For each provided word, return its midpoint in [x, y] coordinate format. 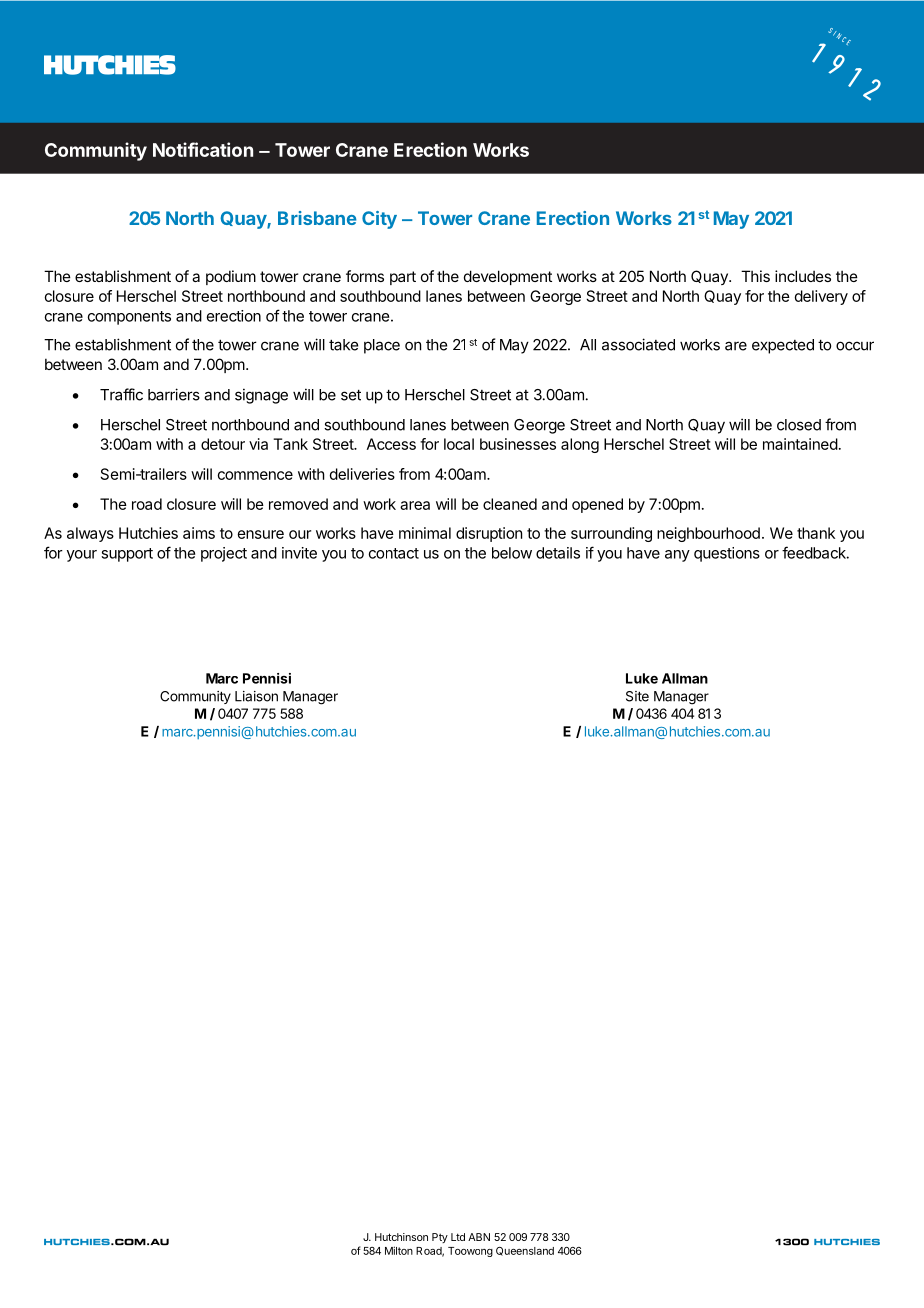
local [459, 444]
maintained [800, 444]
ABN [479, 1237]
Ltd [458, 1237]
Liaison [256, 696]
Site [637, 696]
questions [727, 554]
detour [223, 444]
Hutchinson [401, 1237]
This [755, 276]
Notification [203, 149]
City [379, 220]
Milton [399, 1250]
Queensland [525, 1251]
